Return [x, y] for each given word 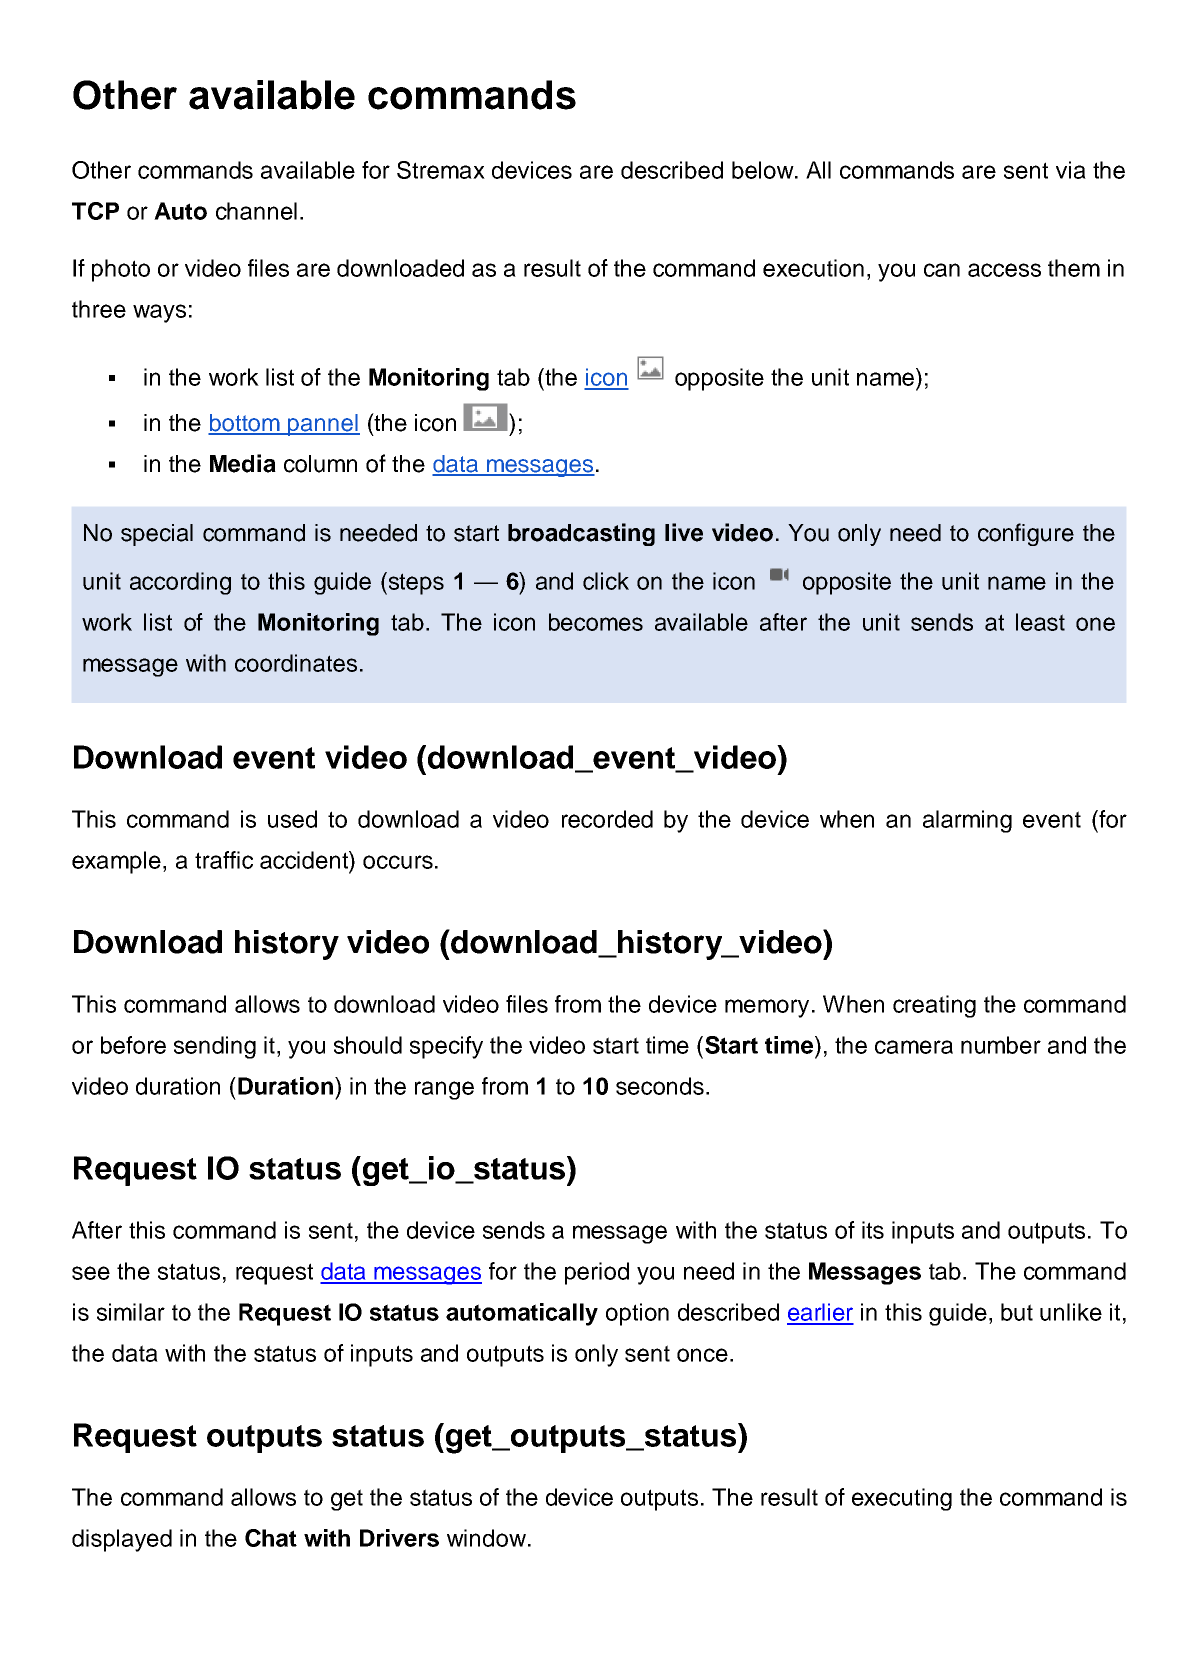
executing [902, 1499]
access [1004, 270]
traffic [224, 860]
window [486, 1538]
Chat [271, 1538]
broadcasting [581, 534]
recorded [607, 819]
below [764, 170]
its [873, 1230]
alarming [967, 821]
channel [256, 211]
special [157, 535]
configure [1026, 534]
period [597, 1273]
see [91, 1273]
